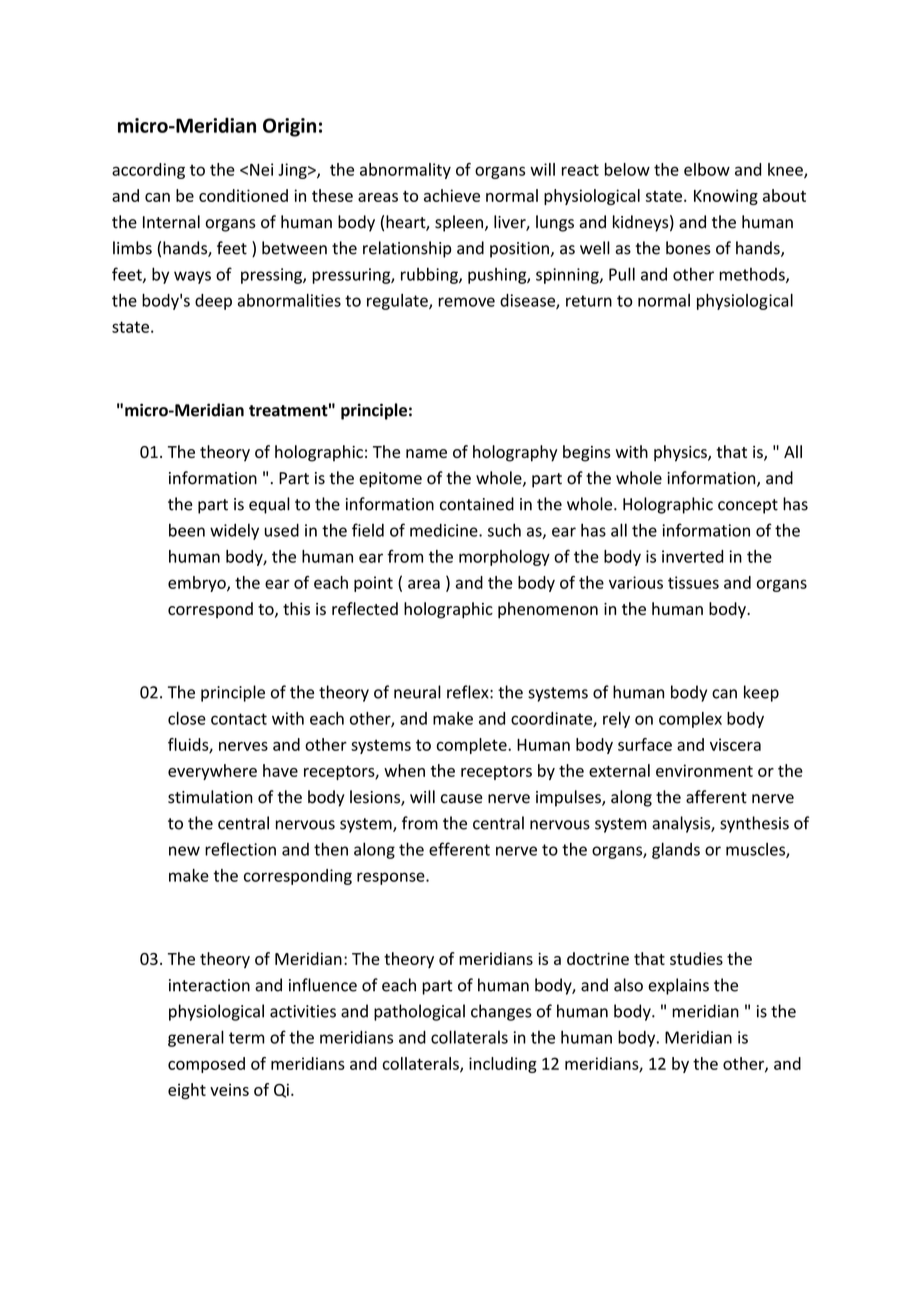 Image resolution: width=924 pixels, height=1308 pixels. What do you see at coordinates (206, 1065) in the document?
I see `composed` at bounding box center [206, 1065].
